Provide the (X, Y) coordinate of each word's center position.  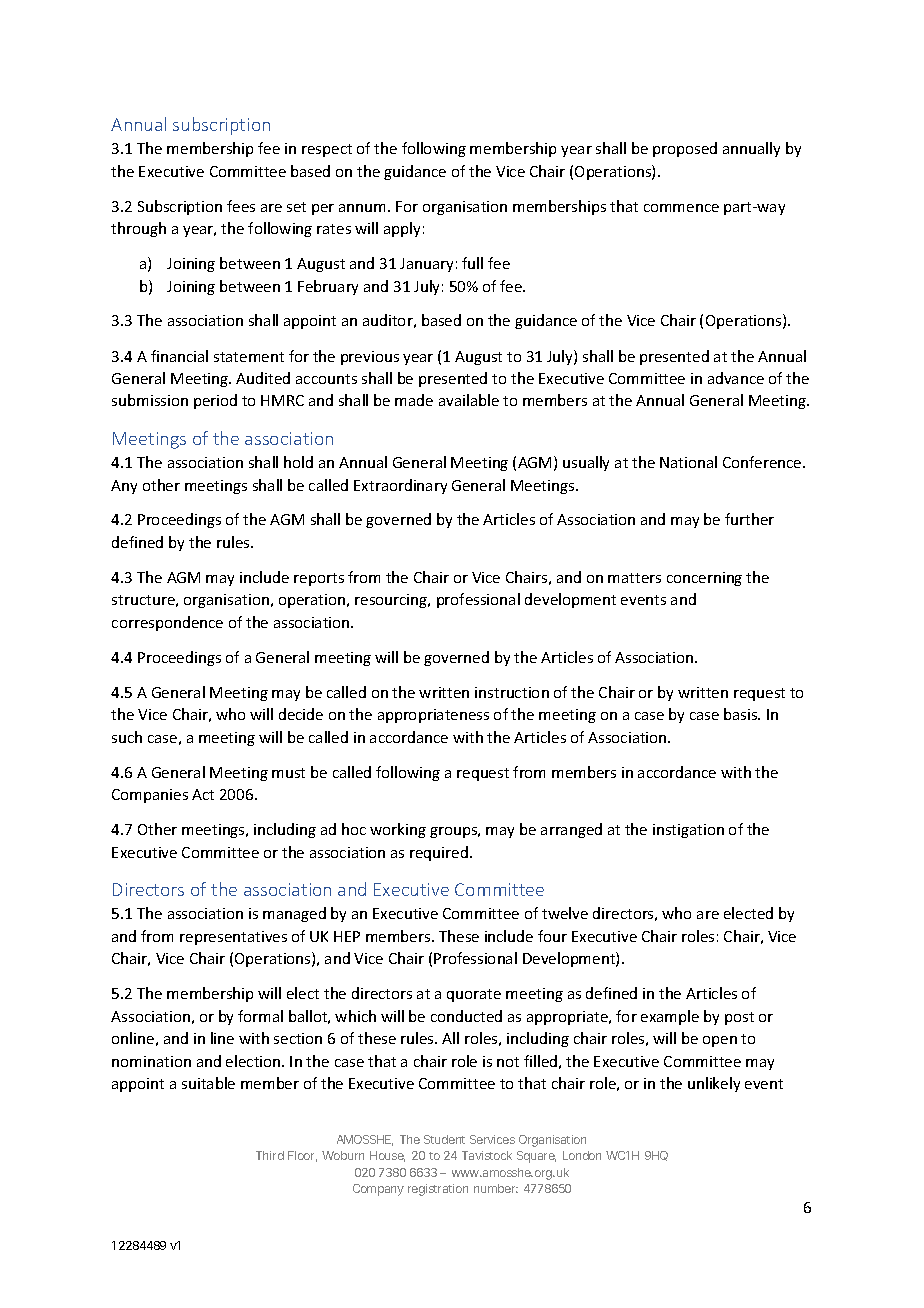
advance (736, 378)
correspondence (167, 623)
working (398, 830)
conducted (466, 1016)
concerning (704, 579)
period (215, 401)
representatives (233, 938)
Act (203, 794)
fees (241, 206)
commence (681, 208)
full (472, 263)
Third (270, 1155)
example (670, 1017)
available (469, 400)
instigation (688, 831)
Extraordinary (400, 486)
